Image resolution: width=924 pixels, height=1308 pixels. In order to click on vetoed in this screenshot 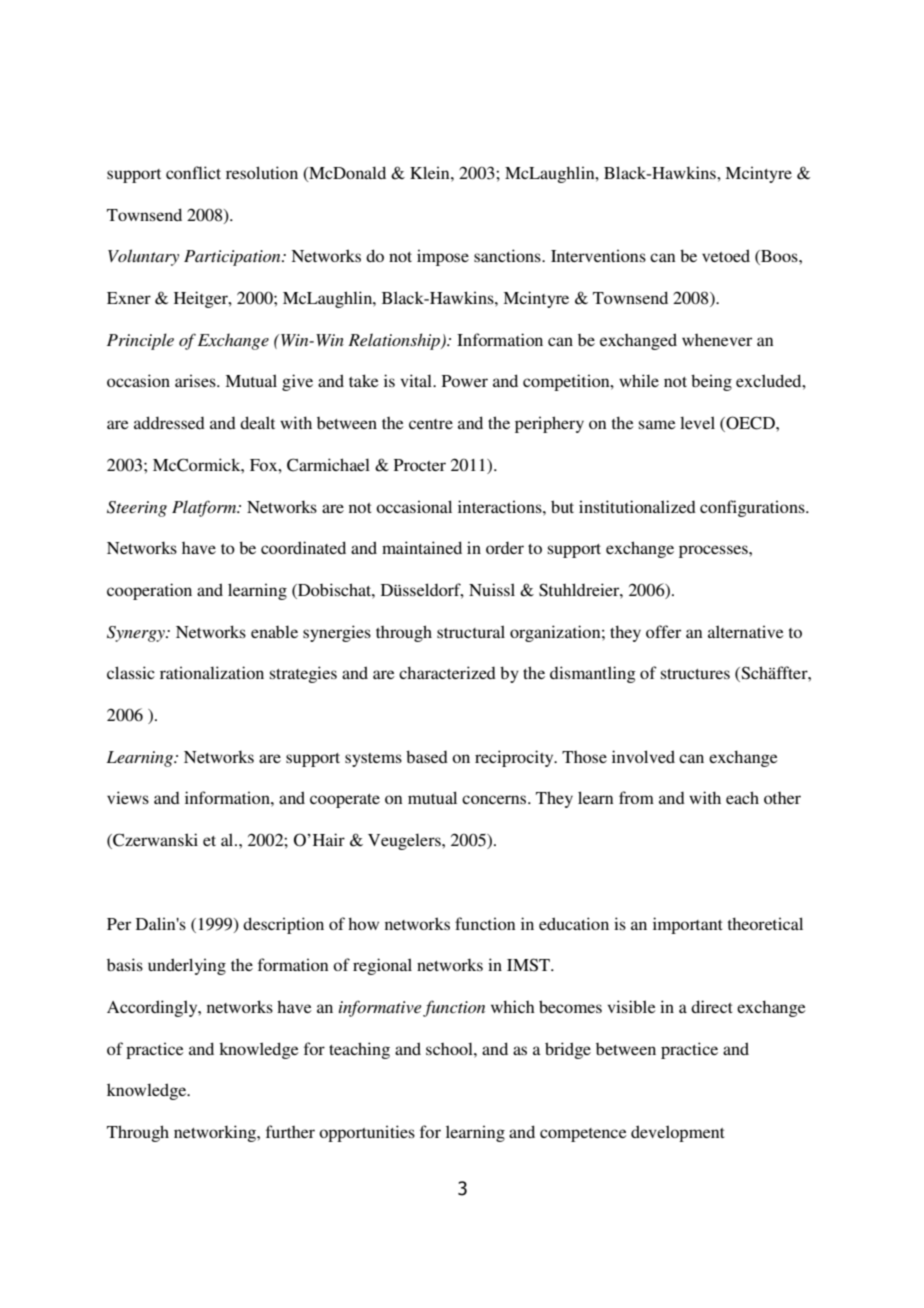, I will do `click(726, 255)`.
